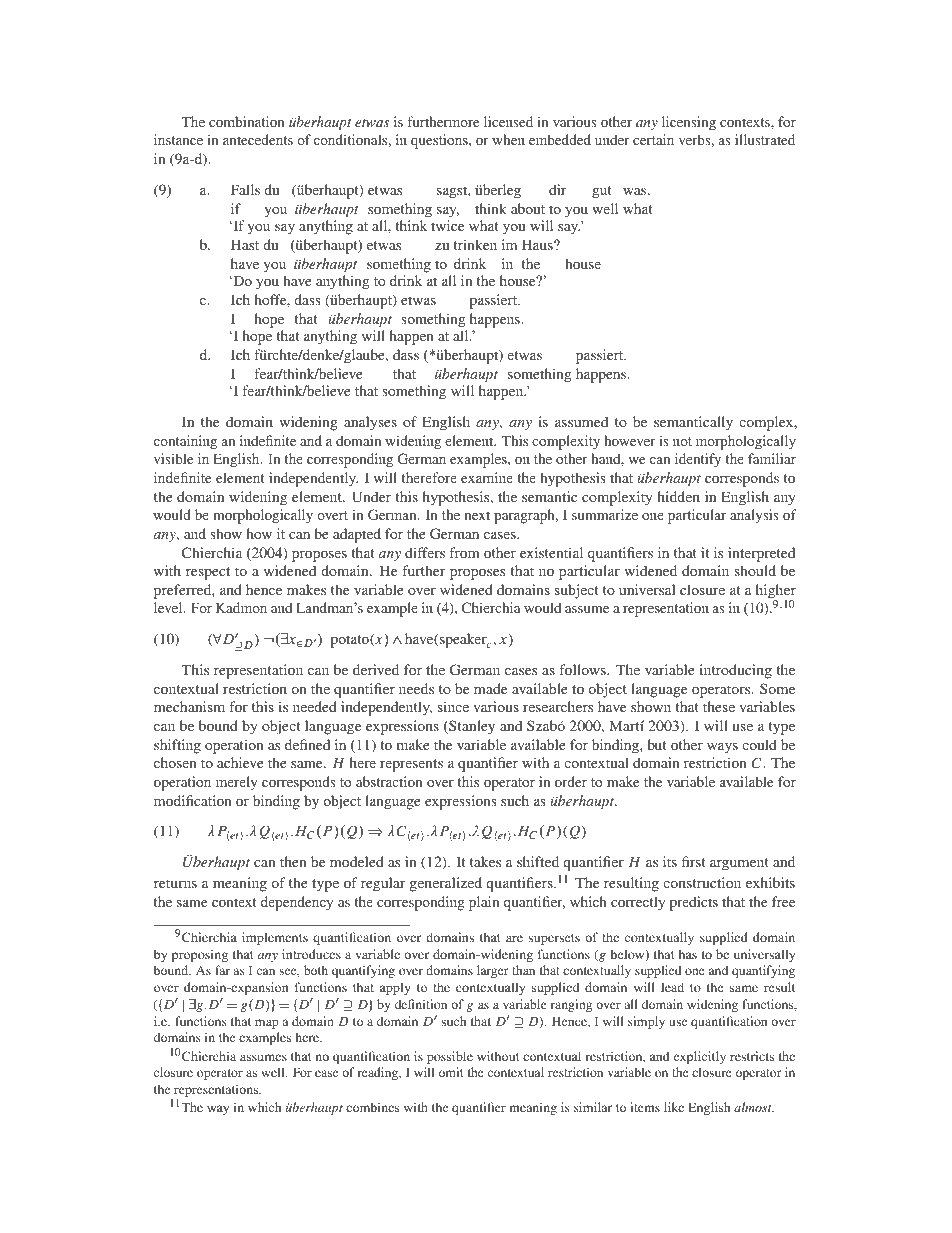 The width and height of the image is (952, 1233). Describe the element at coordinates (297, 903) in the image. I see `dependency` at that location.
